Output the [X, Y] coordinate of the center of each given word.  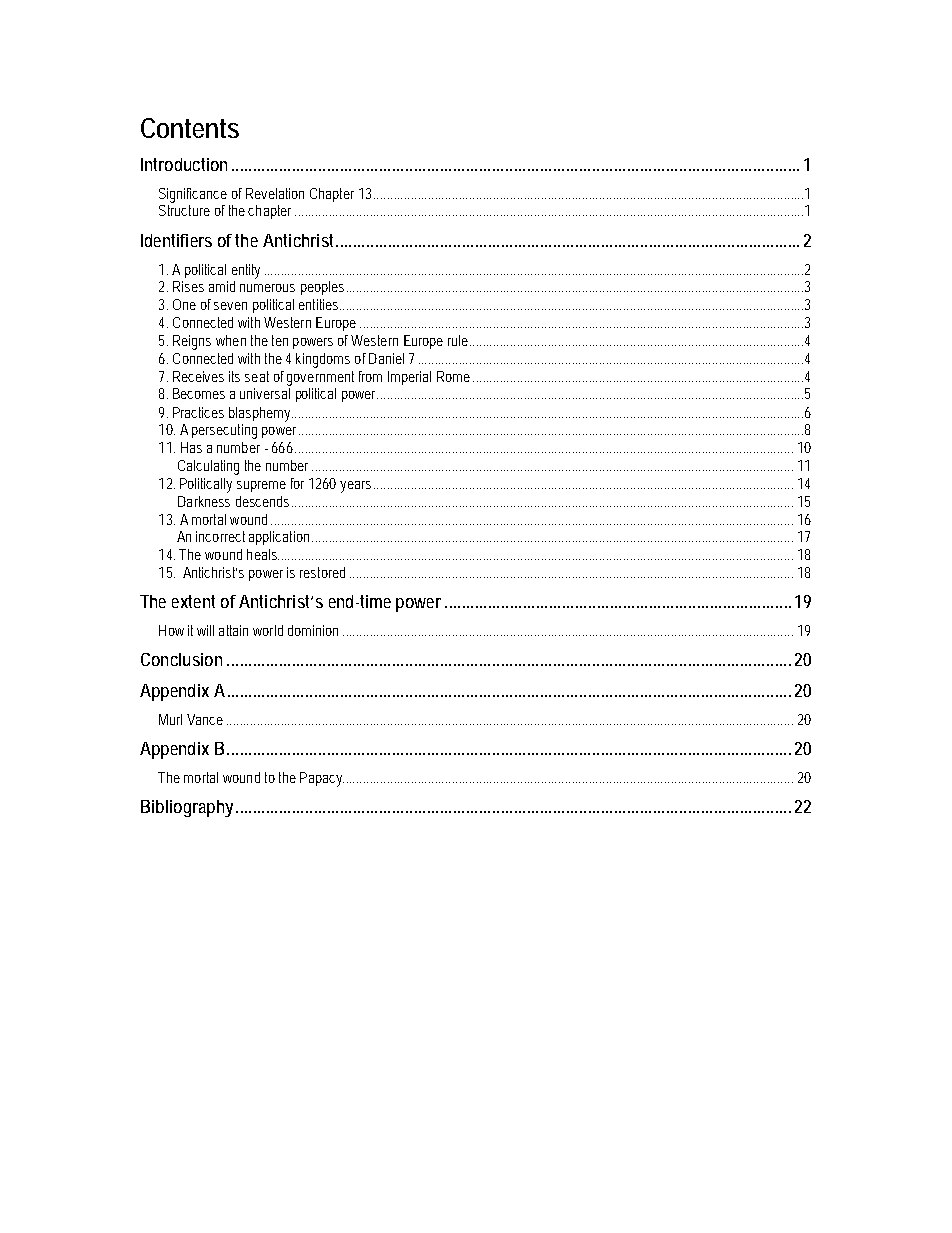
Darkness [204, 501]
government [320, 378]
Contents [190, 128]
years [355, 487]
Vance [205, 719]
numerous [267, 288]
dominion [313, 630]
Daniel [386, 358]
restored [322, 572]
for [297, 483]
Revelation [275, 193]
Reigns [192, 342]
